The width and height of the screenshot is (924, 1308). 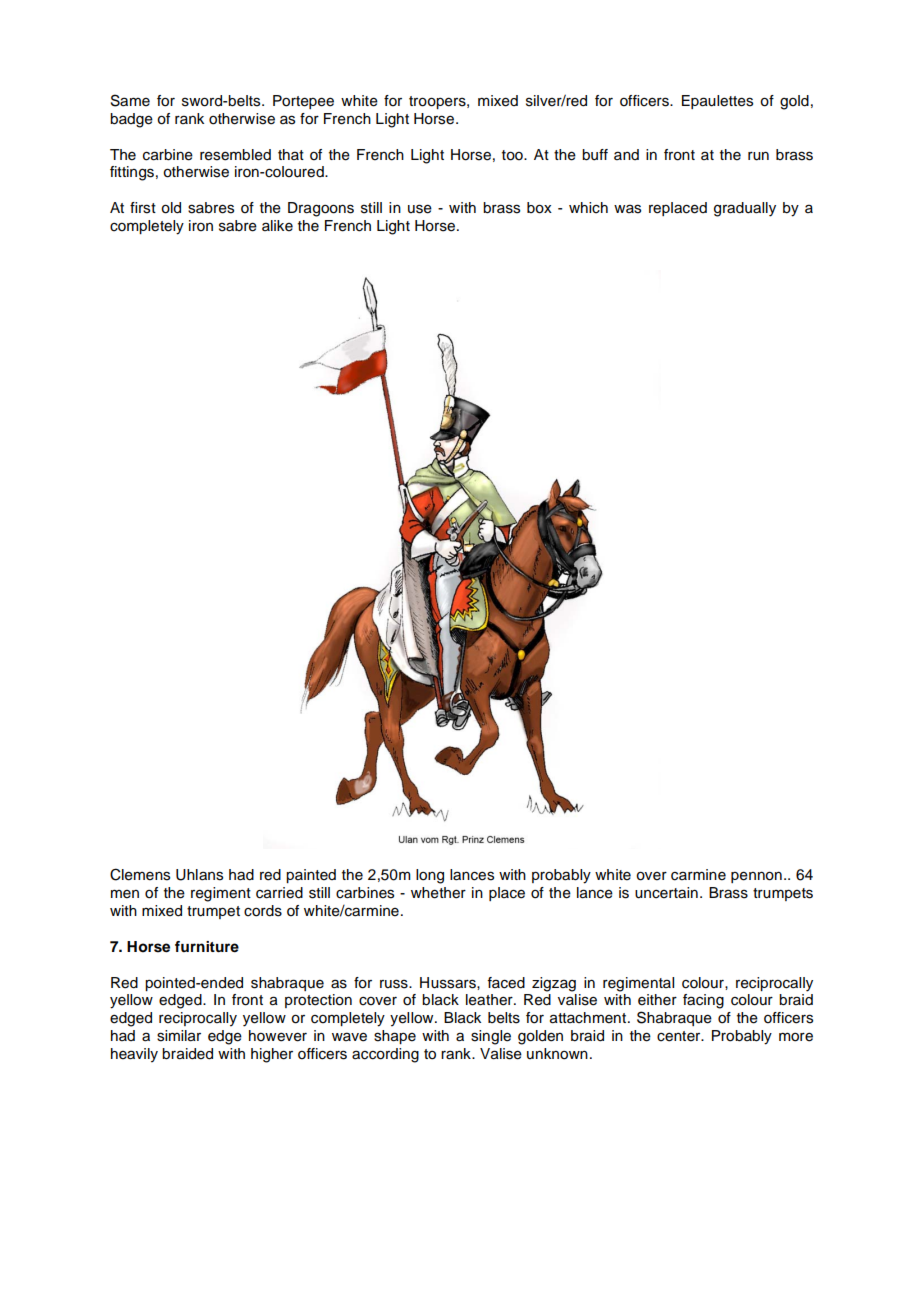 I want to click on too, so click(x=513, y=155).
